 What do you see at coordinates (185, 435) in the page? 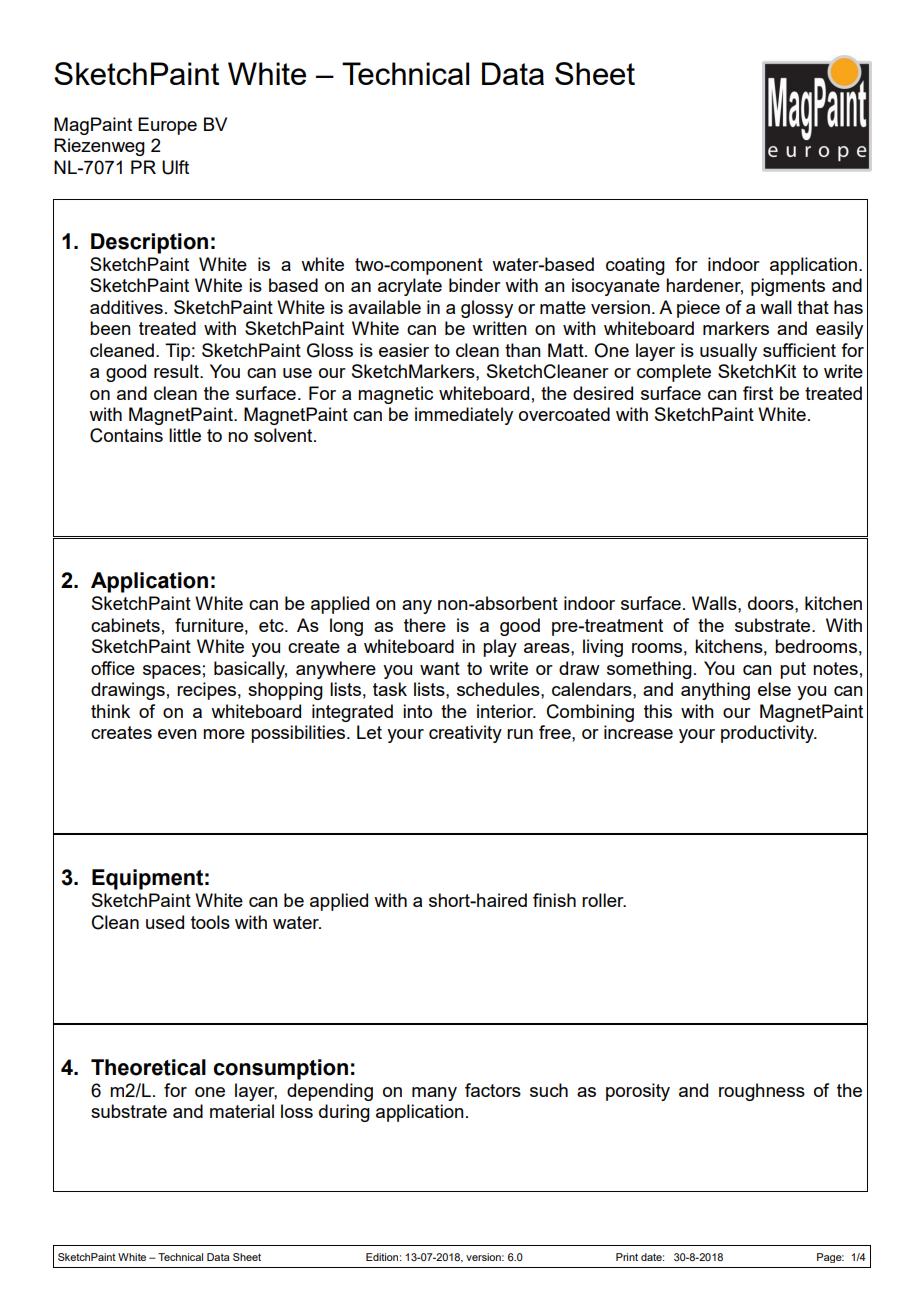
I see `little` at bounding box center [185, 435].
